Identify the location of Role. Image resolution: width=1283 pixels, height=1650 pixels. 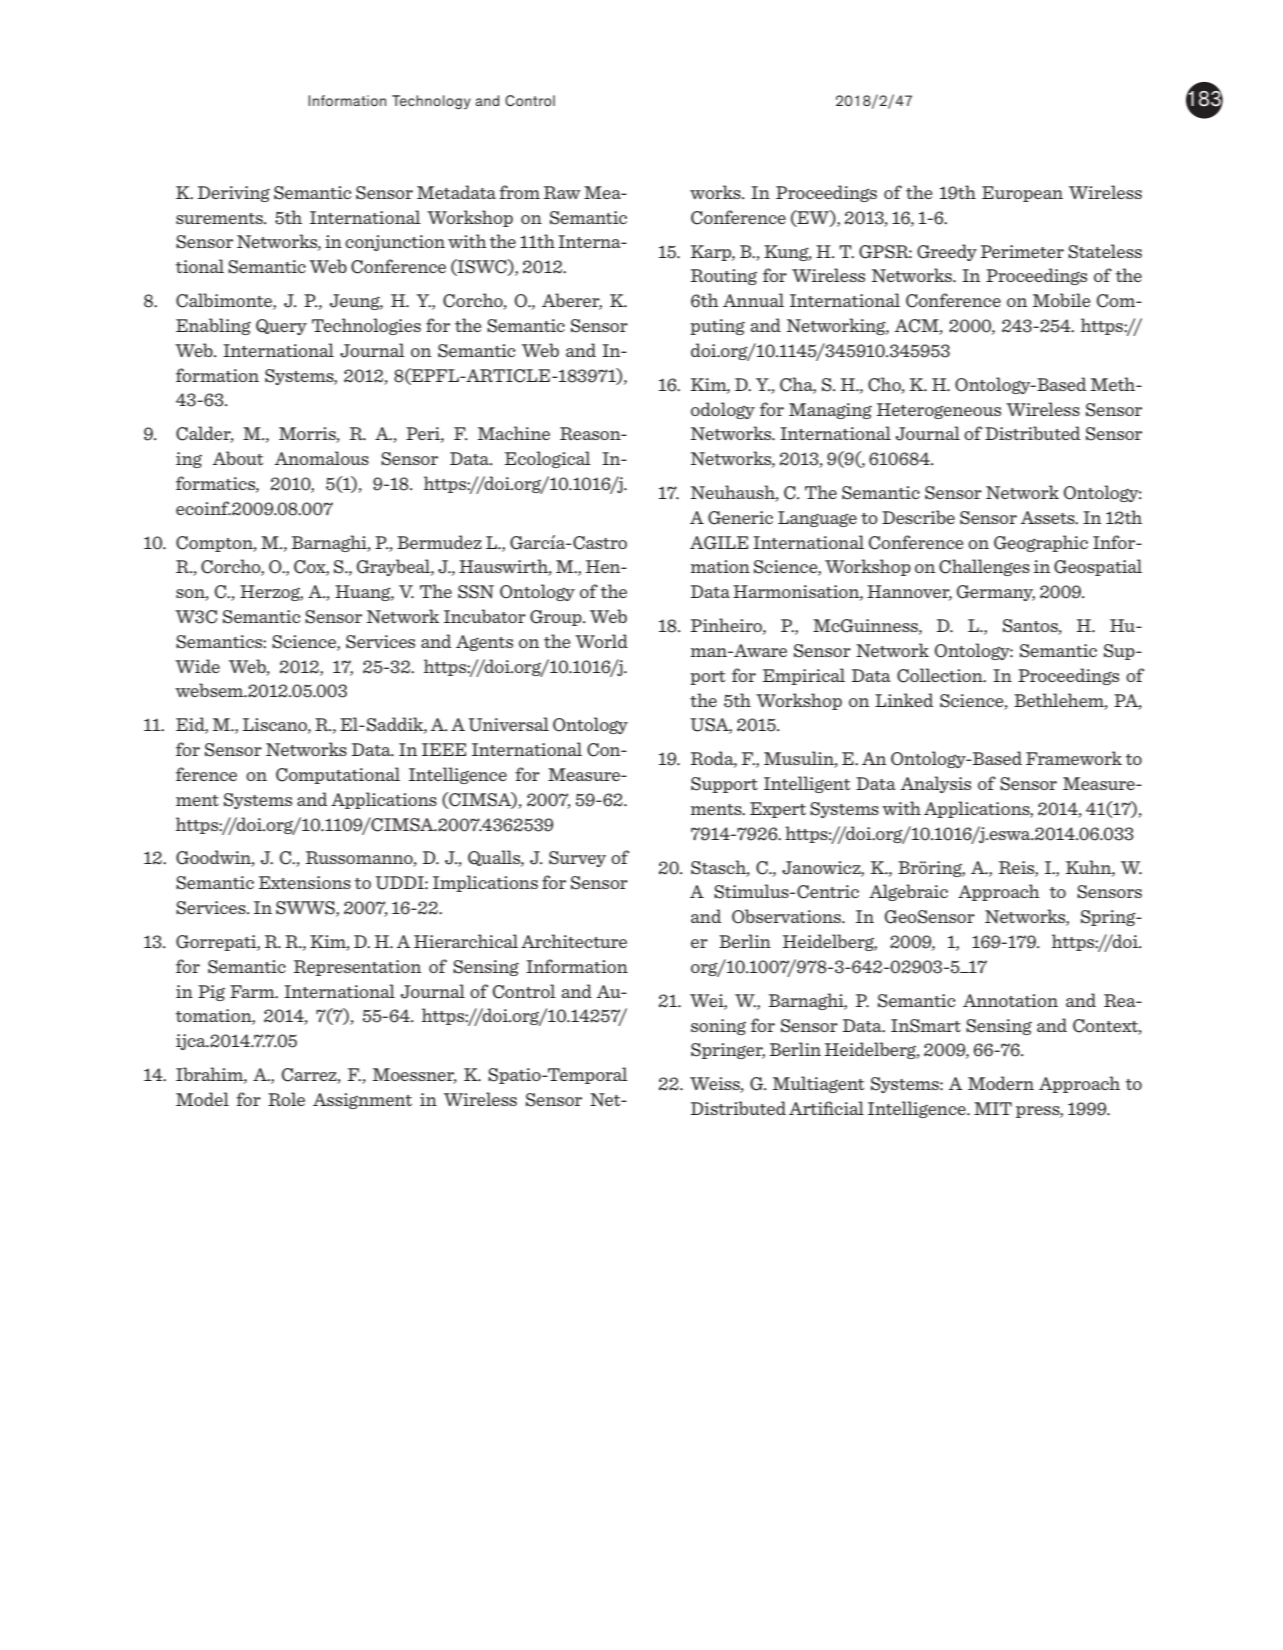
(286, 1099).
